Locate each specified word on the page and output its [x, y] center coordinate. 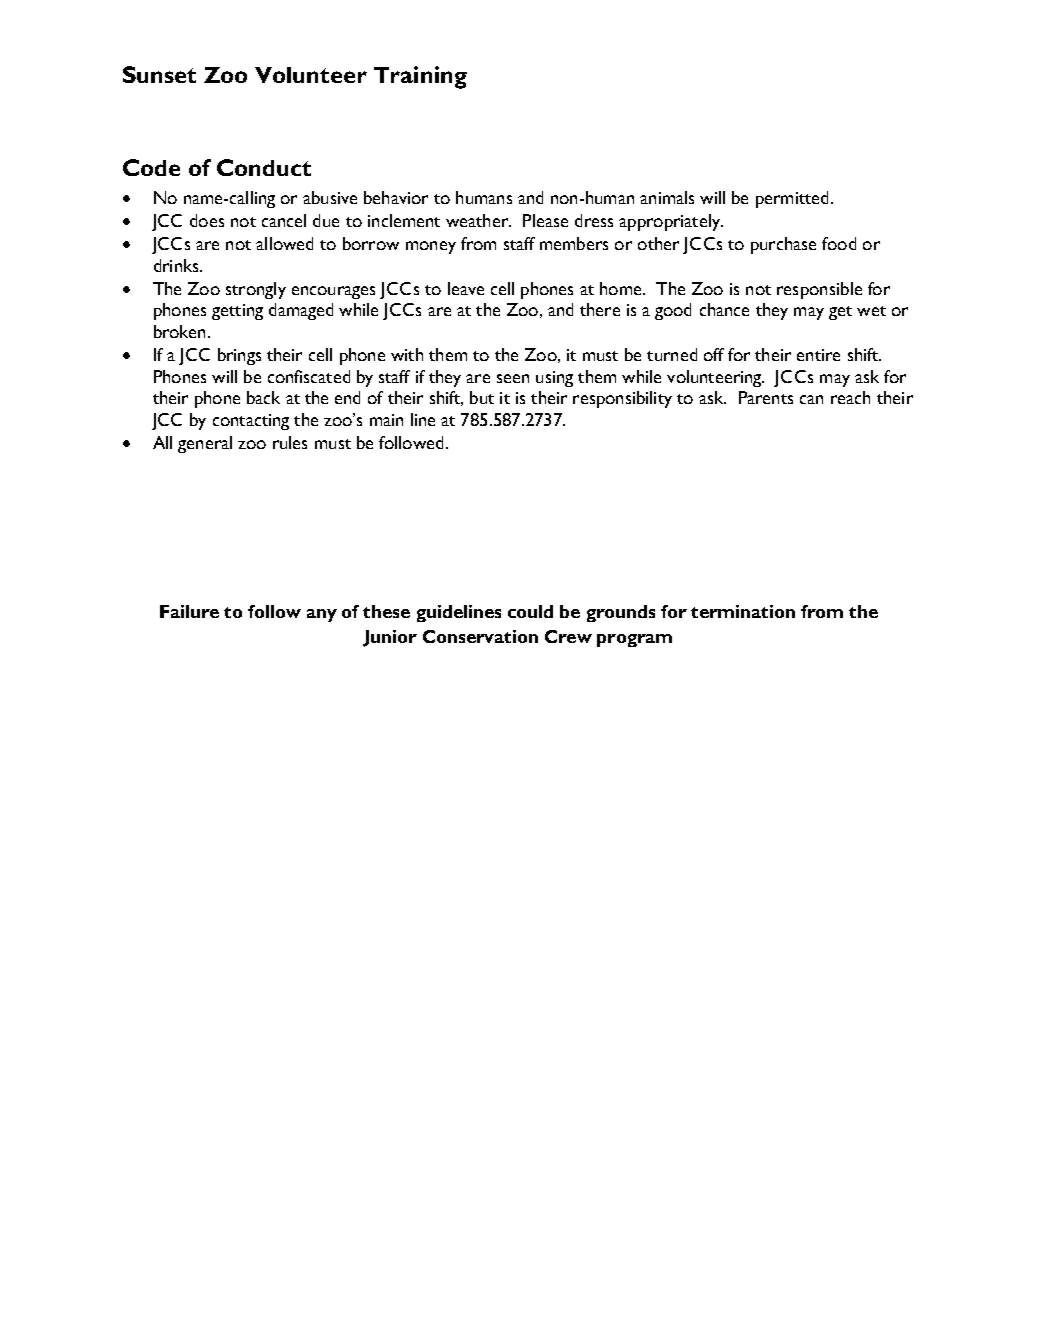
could [530, 611]
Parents [766, 397]
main [386, 420]
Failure [189, 611]
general [205, 444]
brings [239, 356]
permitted [792, 199]
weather [478, 220]
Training [420, 77]
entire [818, 355]
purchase [783, 245]
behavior [396, 197]
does [207, 220]
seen [513, 378]
